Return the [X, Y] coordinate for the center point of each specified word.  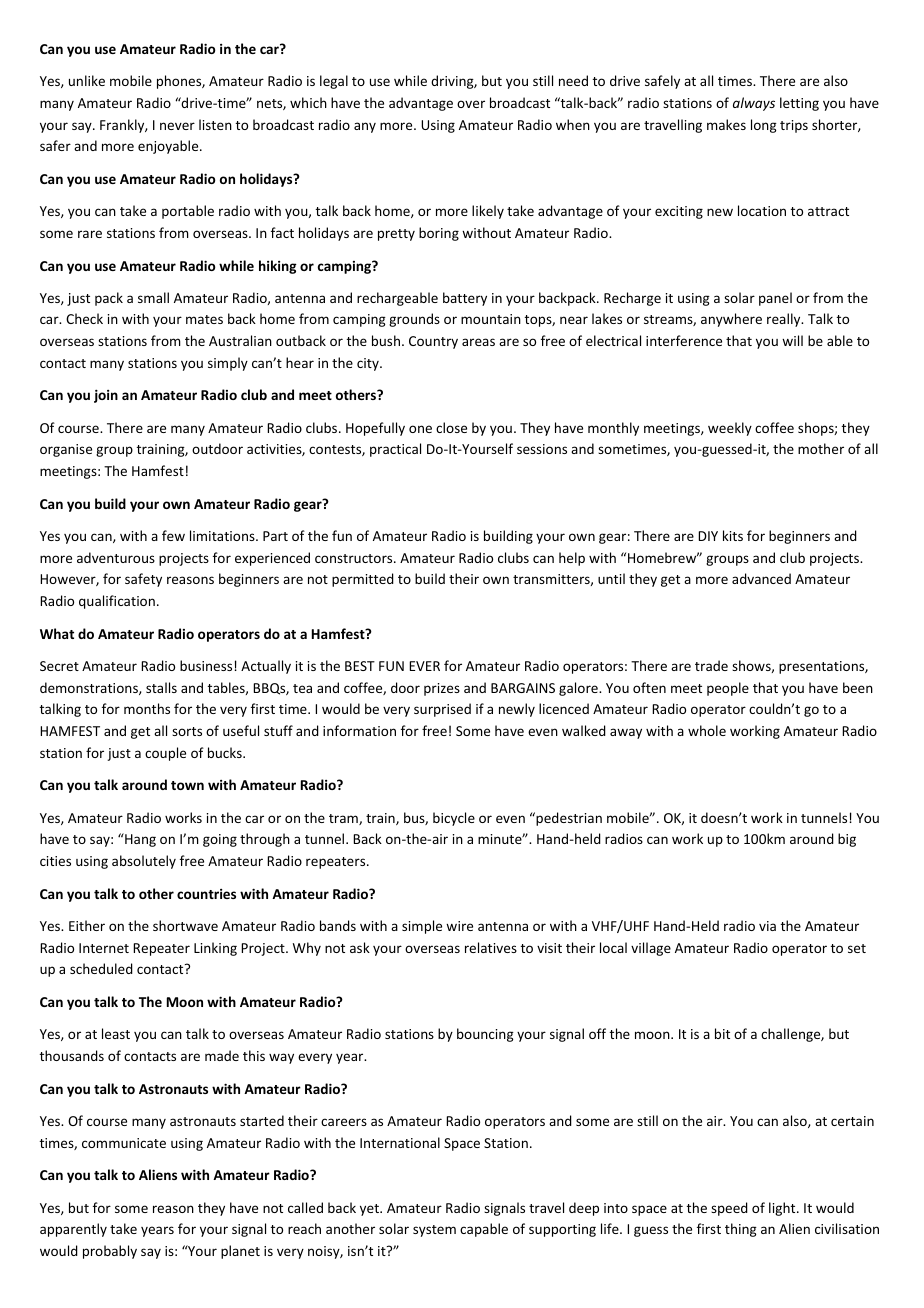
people [728, 689]
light [783, 1209]
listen [215, 124]
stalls [161, 687]
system [434, 1231]
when [573, 124]
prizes [442, 689]
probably [110, 1252]
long [764, 126]
